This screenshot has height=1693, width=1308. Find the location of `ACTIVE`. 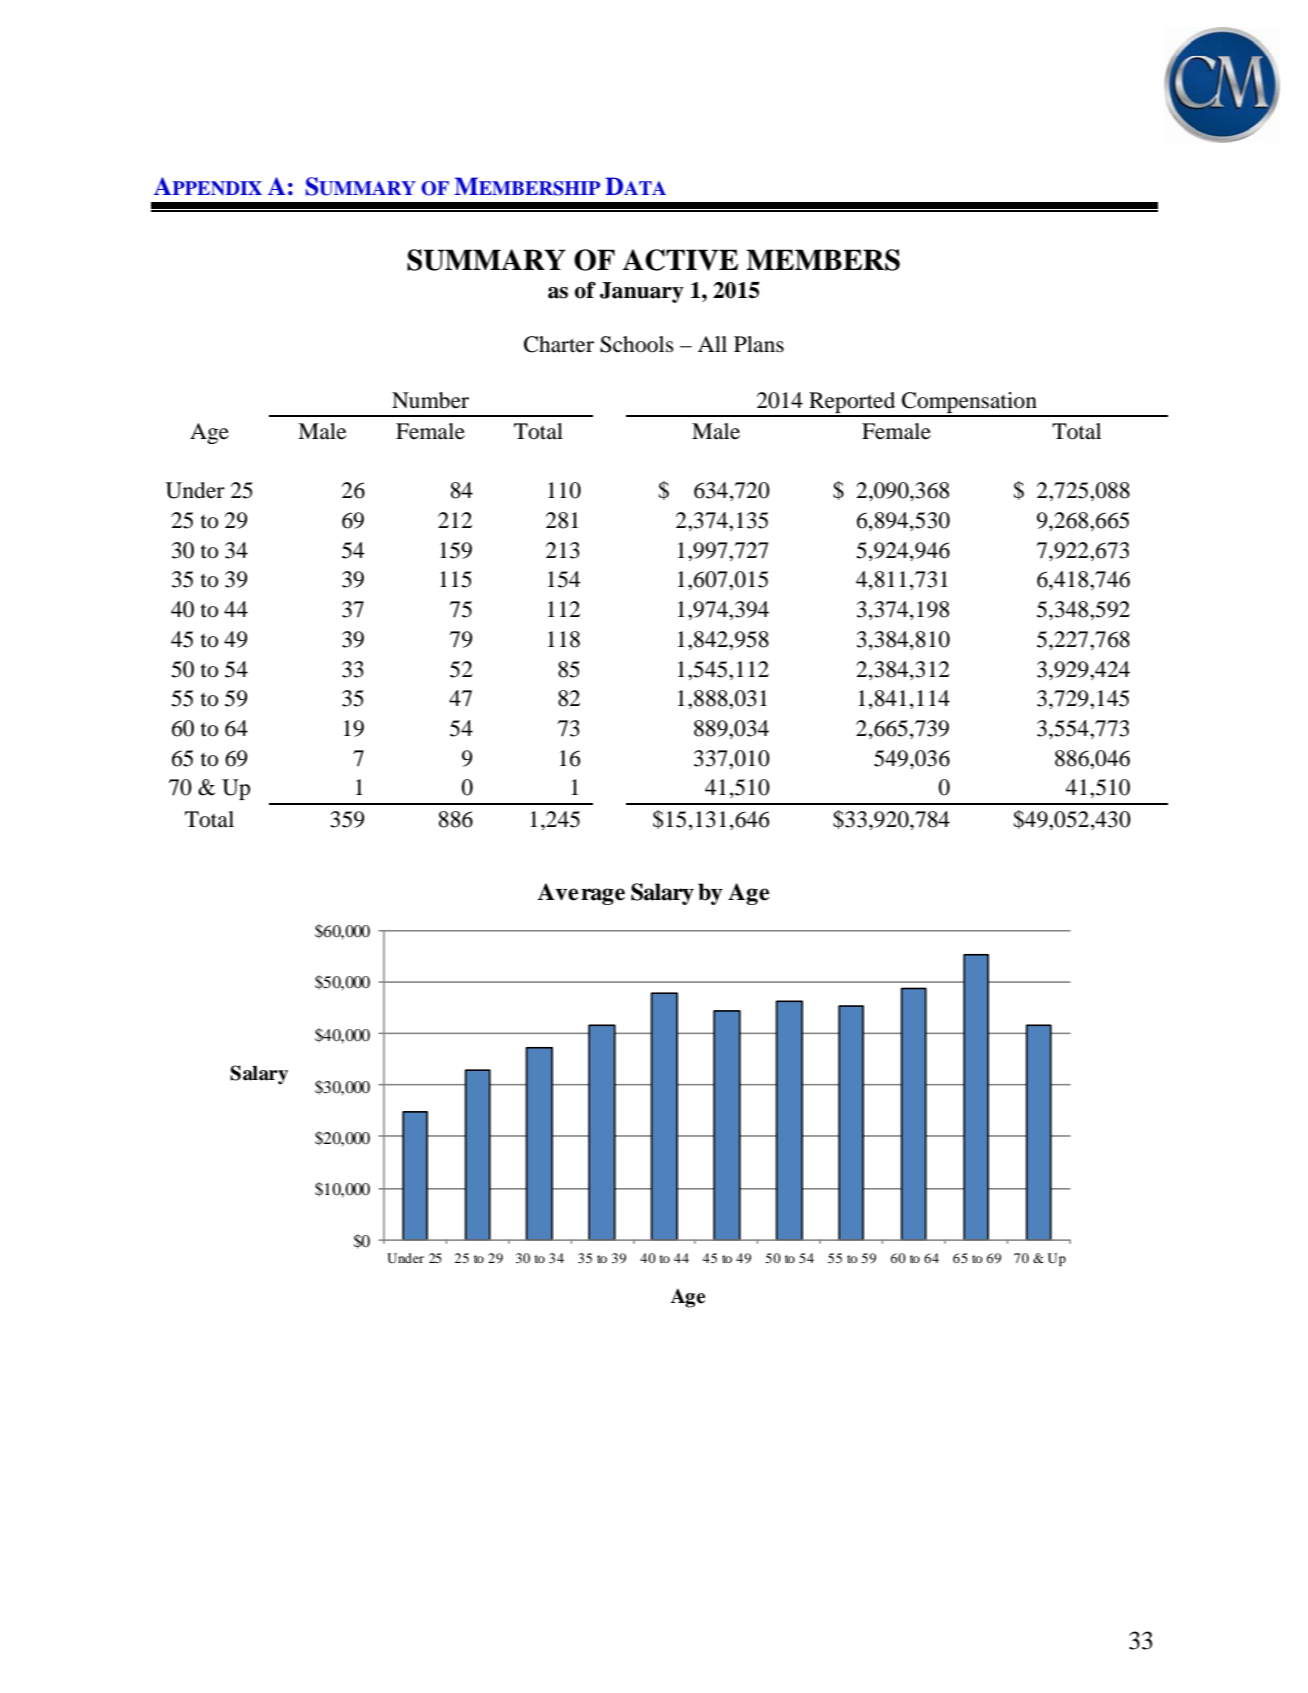

ACTIVE is located at coordinates (680, 260).
